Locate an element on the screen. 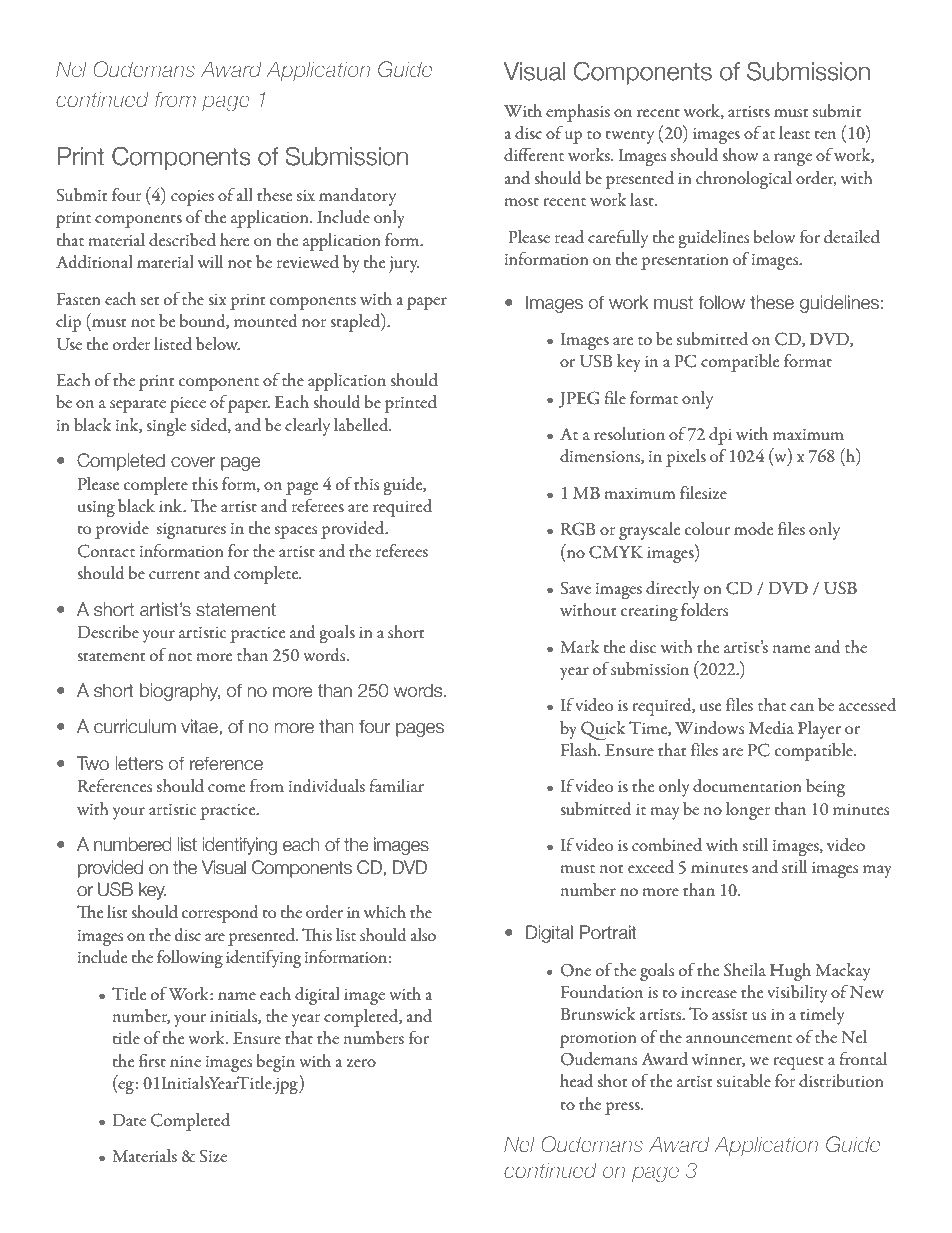  least is located at coordinates (794, 132).
